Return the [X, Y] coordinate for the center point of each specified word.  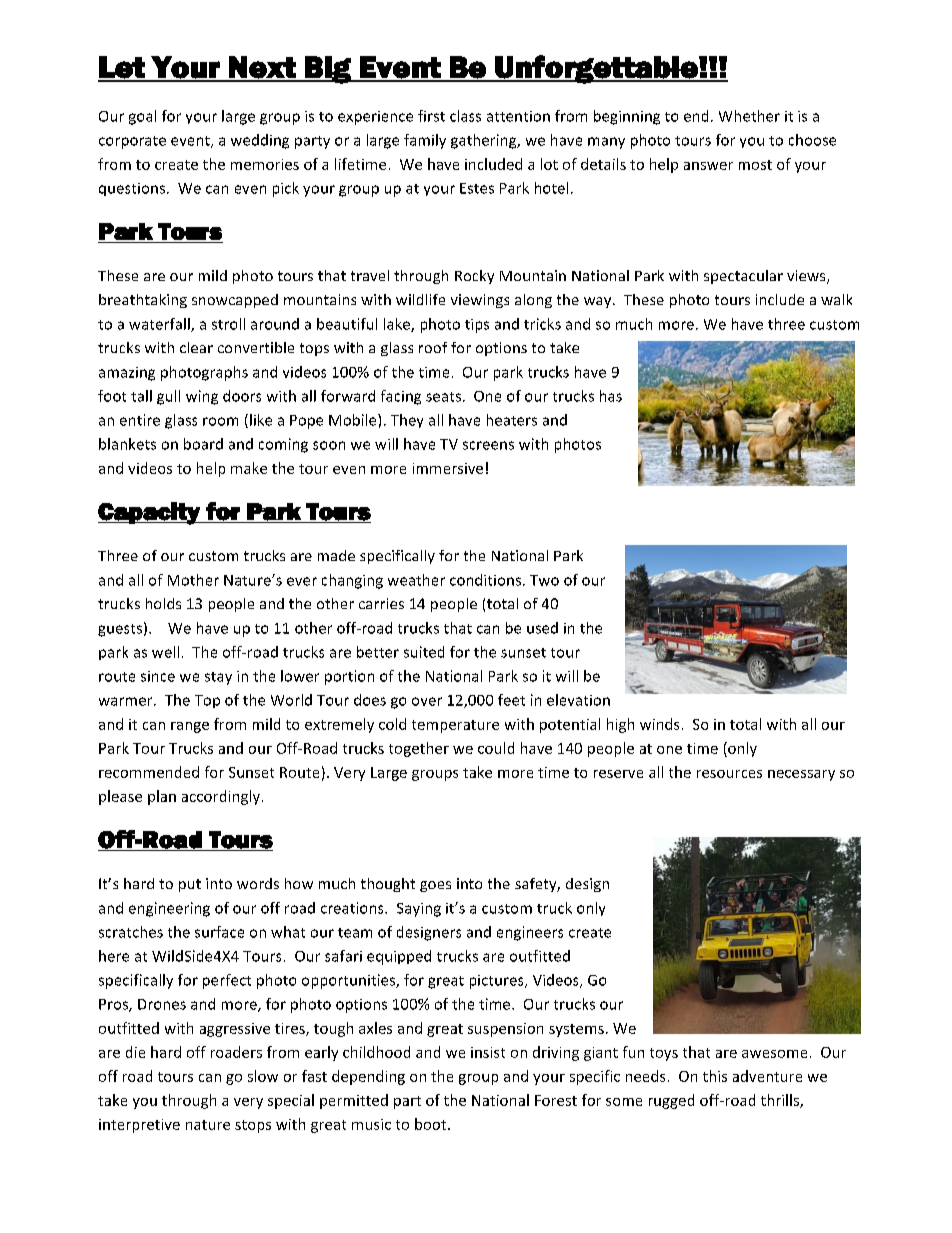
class [465, 116]
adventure [767, 1076]
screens [488, 445]
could [496, 748]
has [611, 396]
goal [142, 117]
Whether [749, 116]
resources [729, 774]
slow [263, 1076]
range [190, 727]
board [203, 444]
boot [432, 1124]
